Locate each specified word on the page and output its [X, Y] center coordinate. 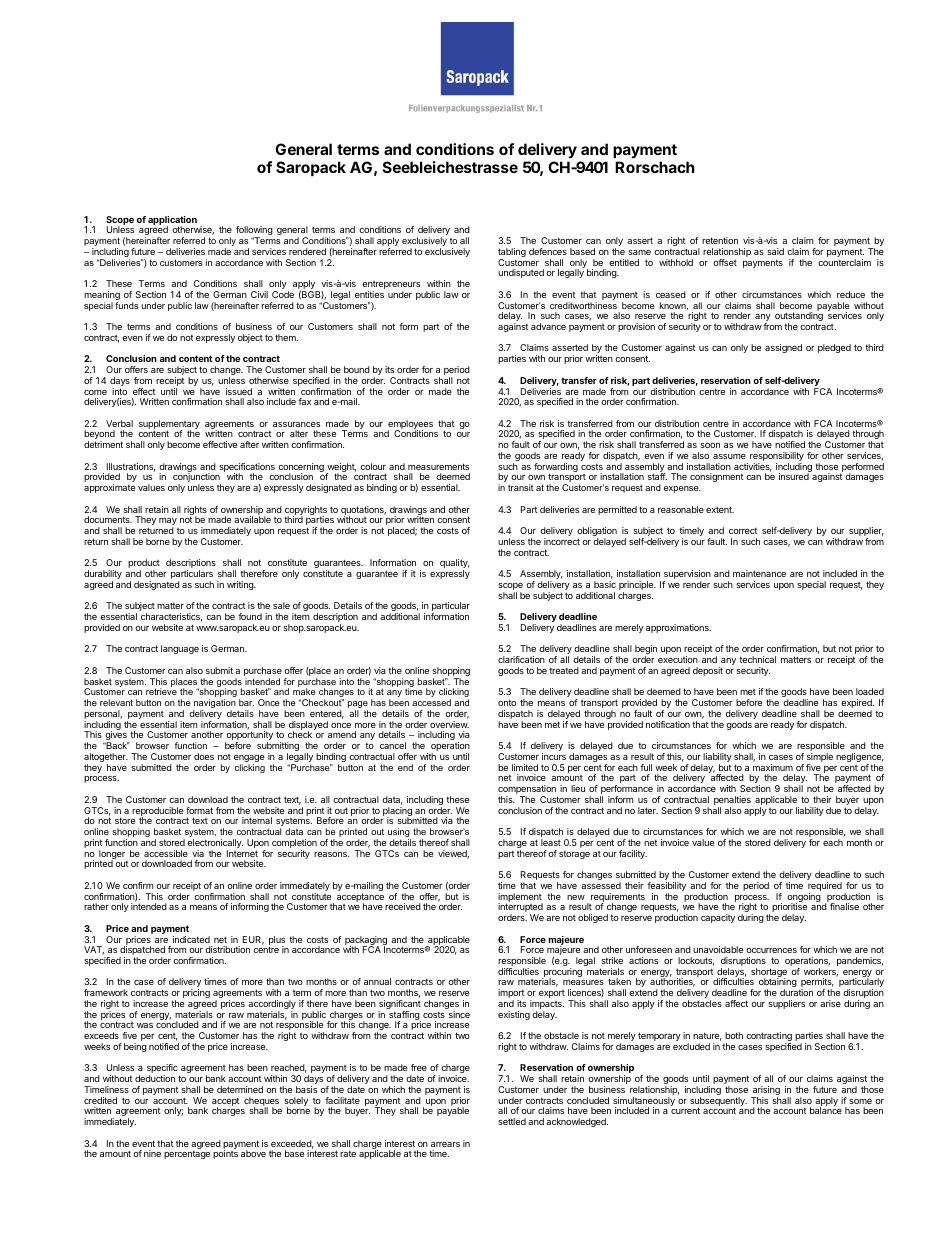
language [180, 649]
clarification [521, 659]
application [172, 221]
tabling [512, 254]
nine [152, 1153]
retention [720, 240]
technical [757, 659]
